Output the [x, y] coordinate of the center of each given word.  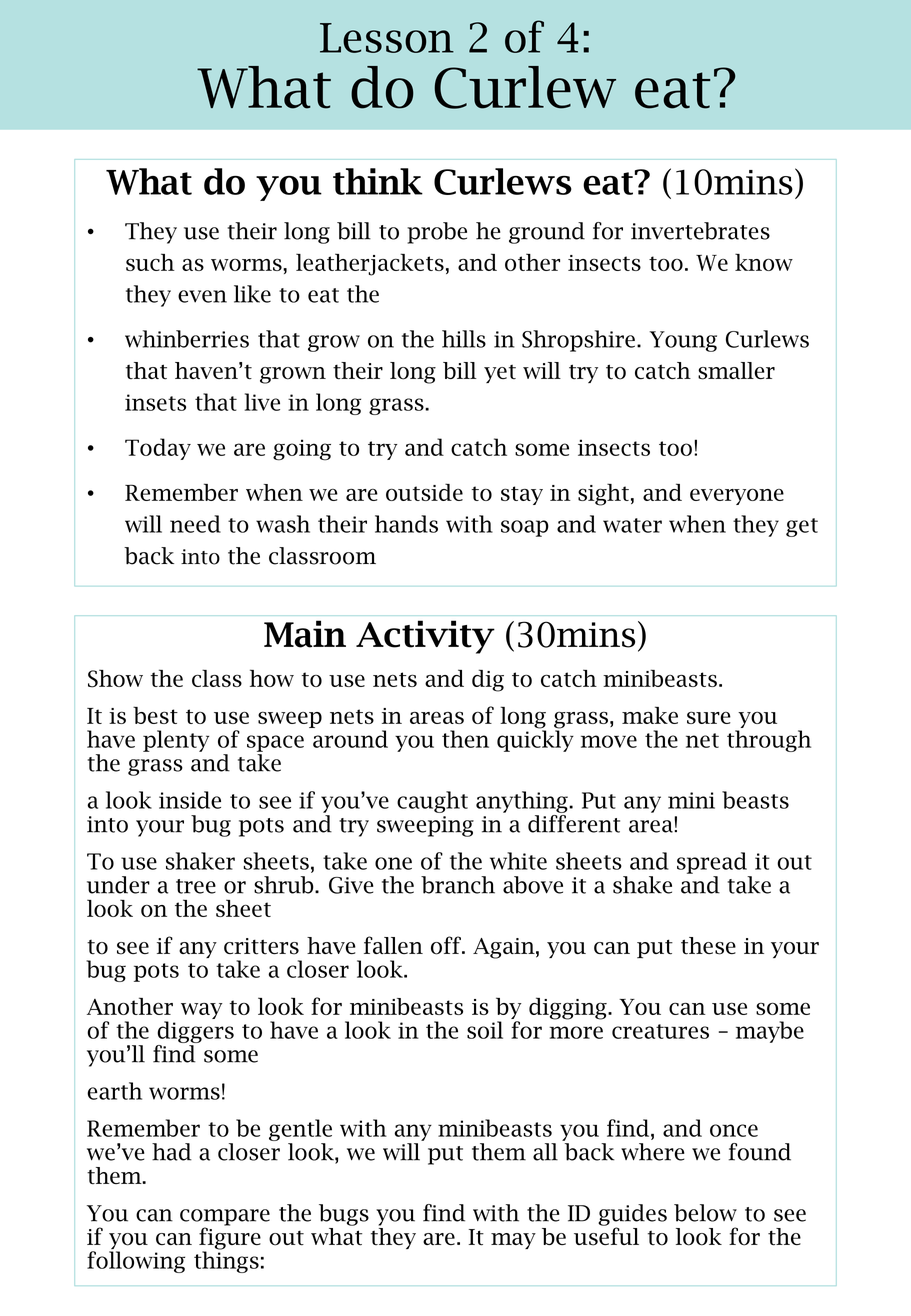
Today [158, 449]
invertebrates [700, 231]
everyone [737, 496]
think [378, 181]
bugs [344, 1215]
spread [712, 863]
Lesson [387, 38]
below [705, 1213]
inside [190, 800]
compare [225, 1218]
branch [458, 885]
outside [424, 492]
